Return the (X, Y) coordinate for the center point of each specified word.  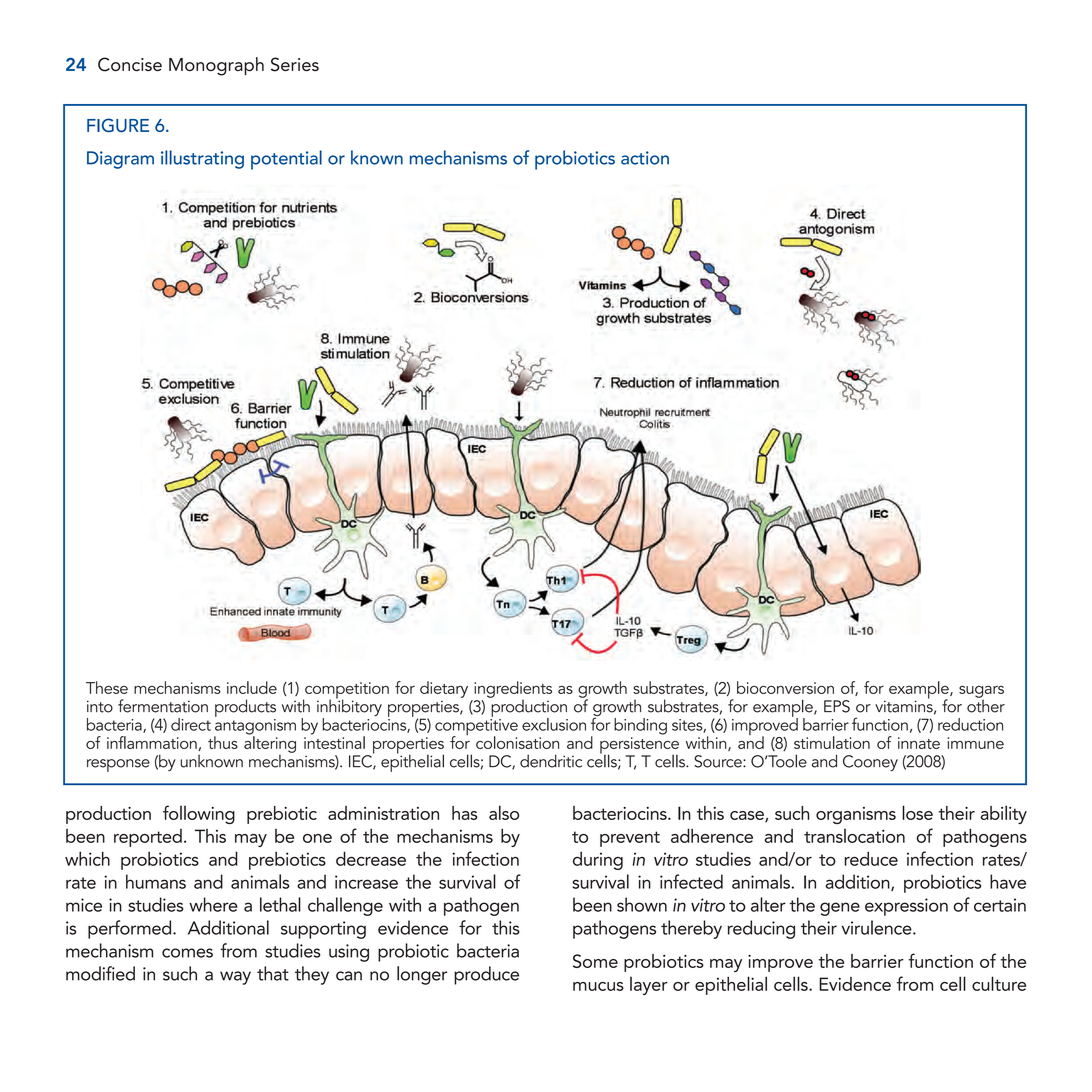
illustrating (202, 159)
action (645, 158)
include (252, 687)
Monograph (216, 66)
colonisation (517, 742)
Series (295, 64)
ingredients (513, 690)
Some (595, 961)
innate (919, 743)
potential (286, 160)
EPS (837, 706)
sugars (981, 692)
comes (187, 953)
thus (223, 742)
